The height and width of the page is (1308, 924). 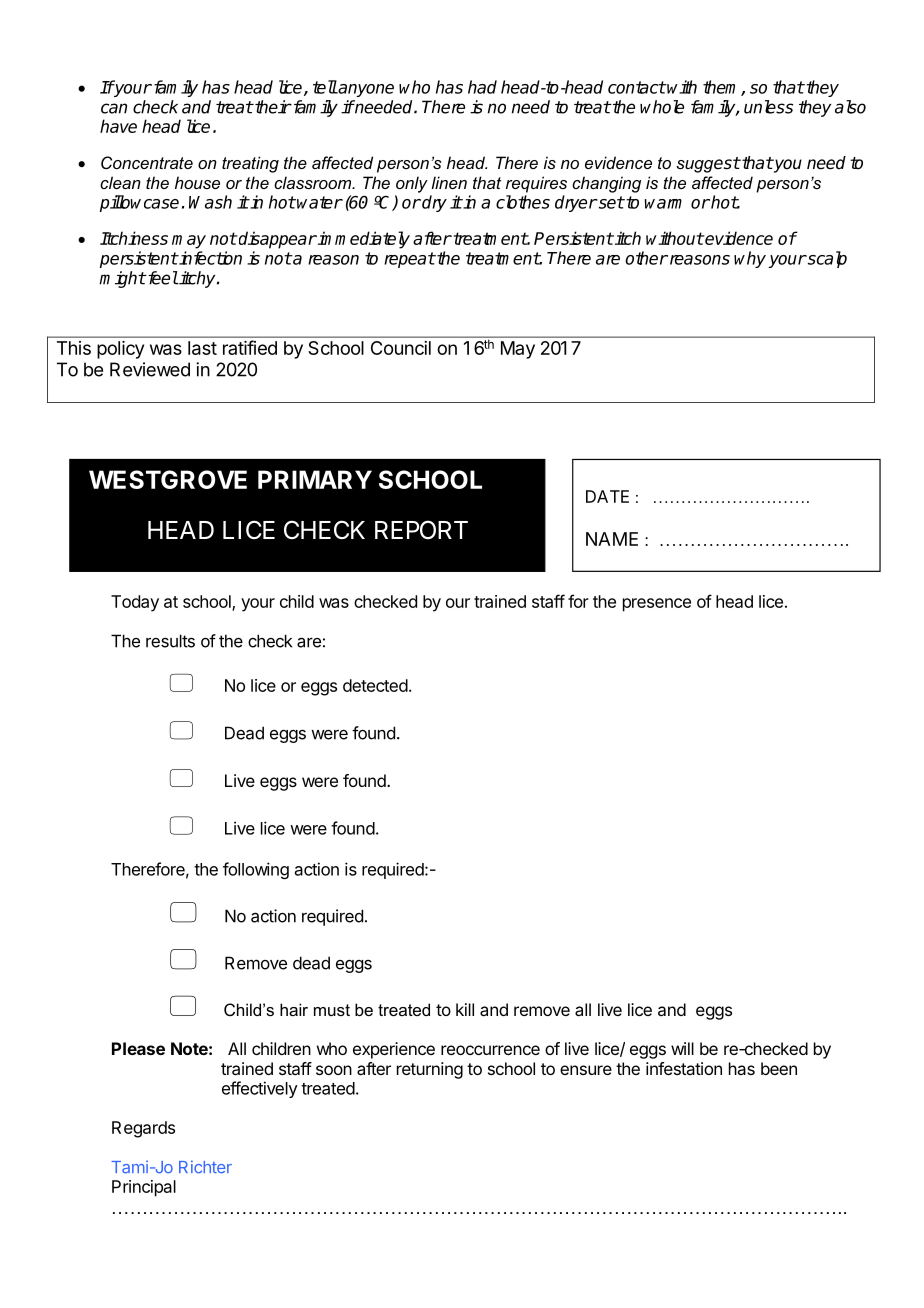 What do you see at coordinates (779, 1068) in the page?
I see `been` at bounding box center [779, 1068].
